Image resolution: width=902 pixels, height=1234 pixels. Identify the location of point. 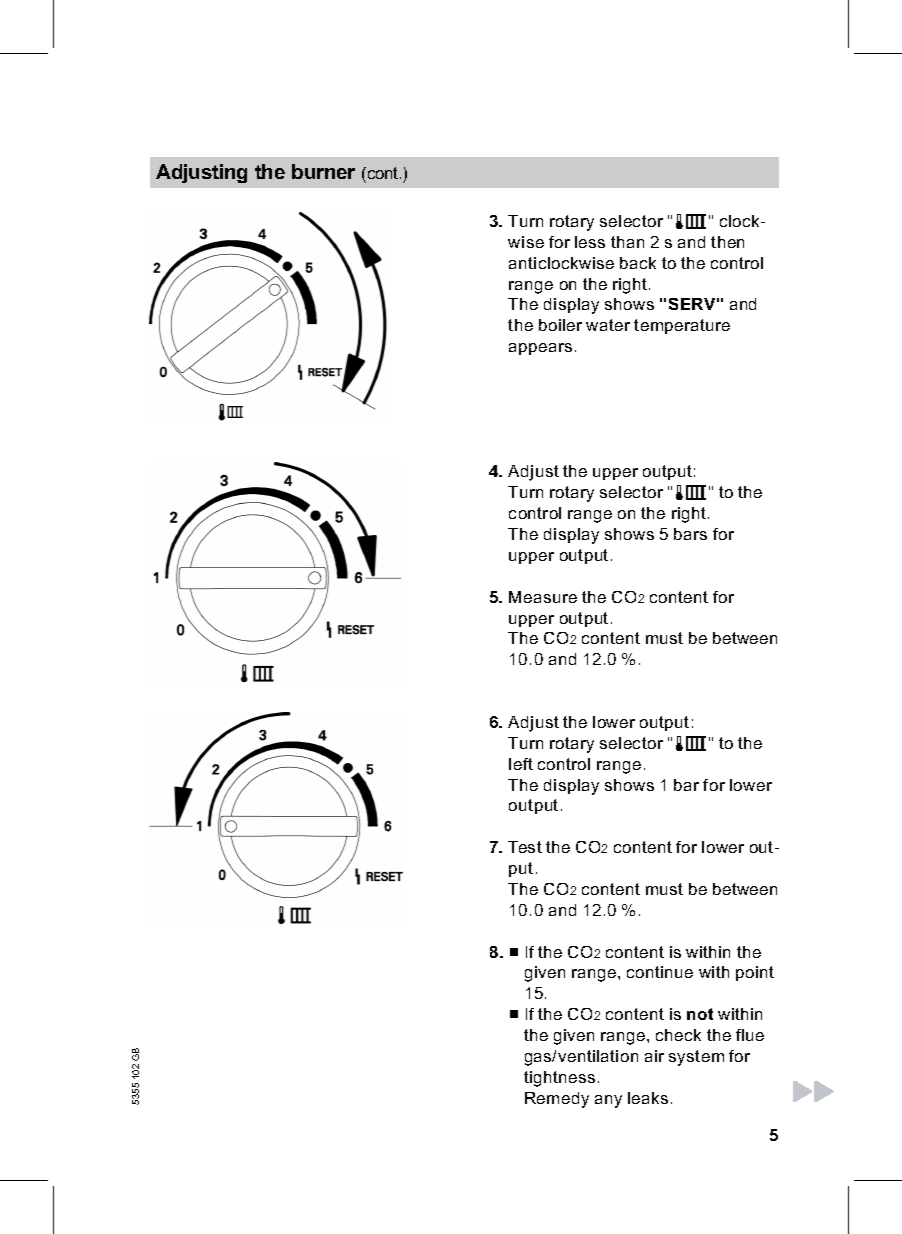
(755, 973).
